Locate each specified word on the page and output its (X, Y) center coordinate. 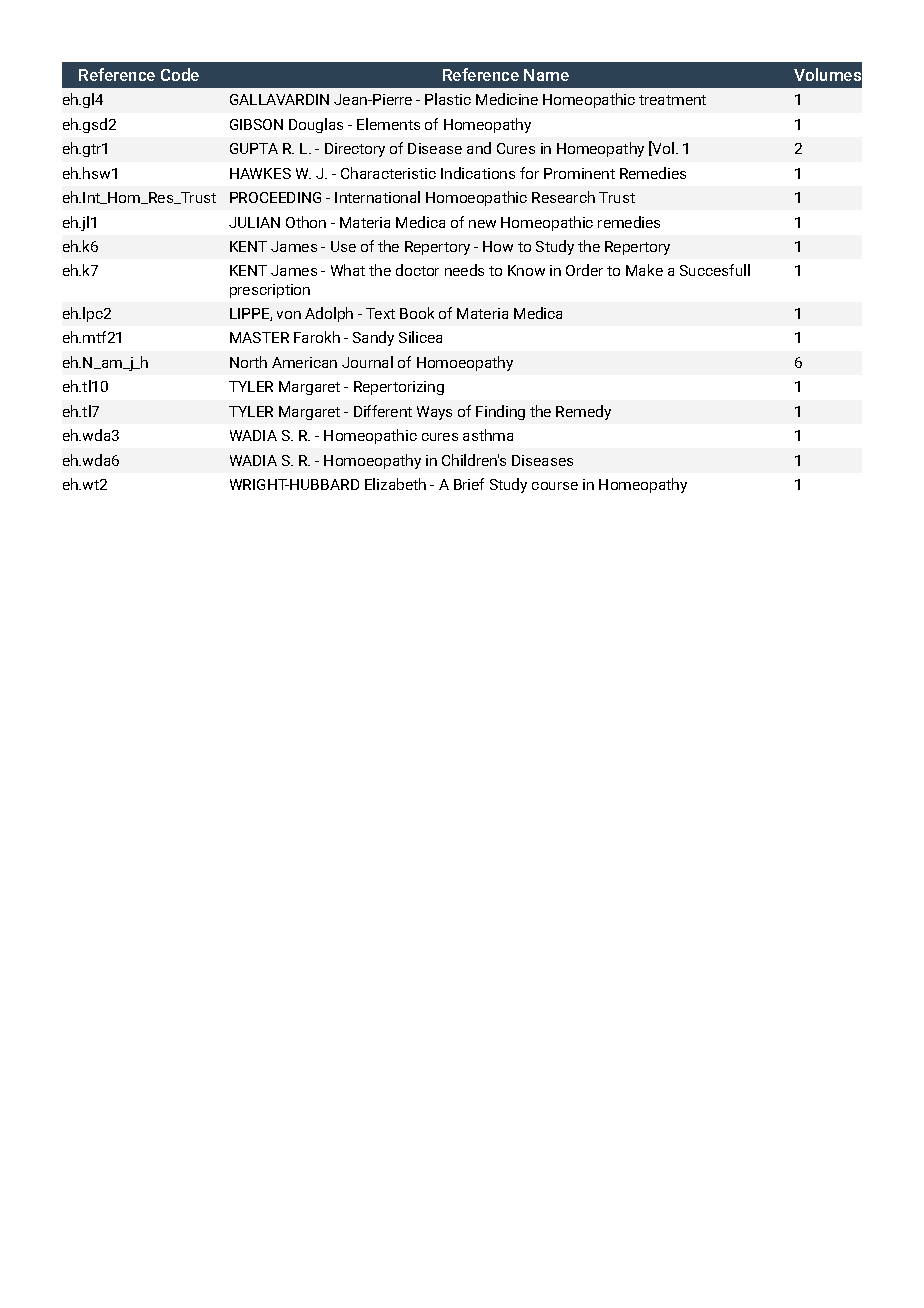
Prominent (579, 173)
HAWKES (260, 173)
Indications (478, 173)
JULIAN (254, 222)
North (248, 362)
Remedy (583, 412)
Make (644, 270)
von (289, 315)
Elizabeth (395, 484)
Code (180, 74)
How (498, 246)
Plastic (448, 99)
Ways (434, 413)
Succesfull (715, 270)
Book (417, 313)
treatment (672, 100)
